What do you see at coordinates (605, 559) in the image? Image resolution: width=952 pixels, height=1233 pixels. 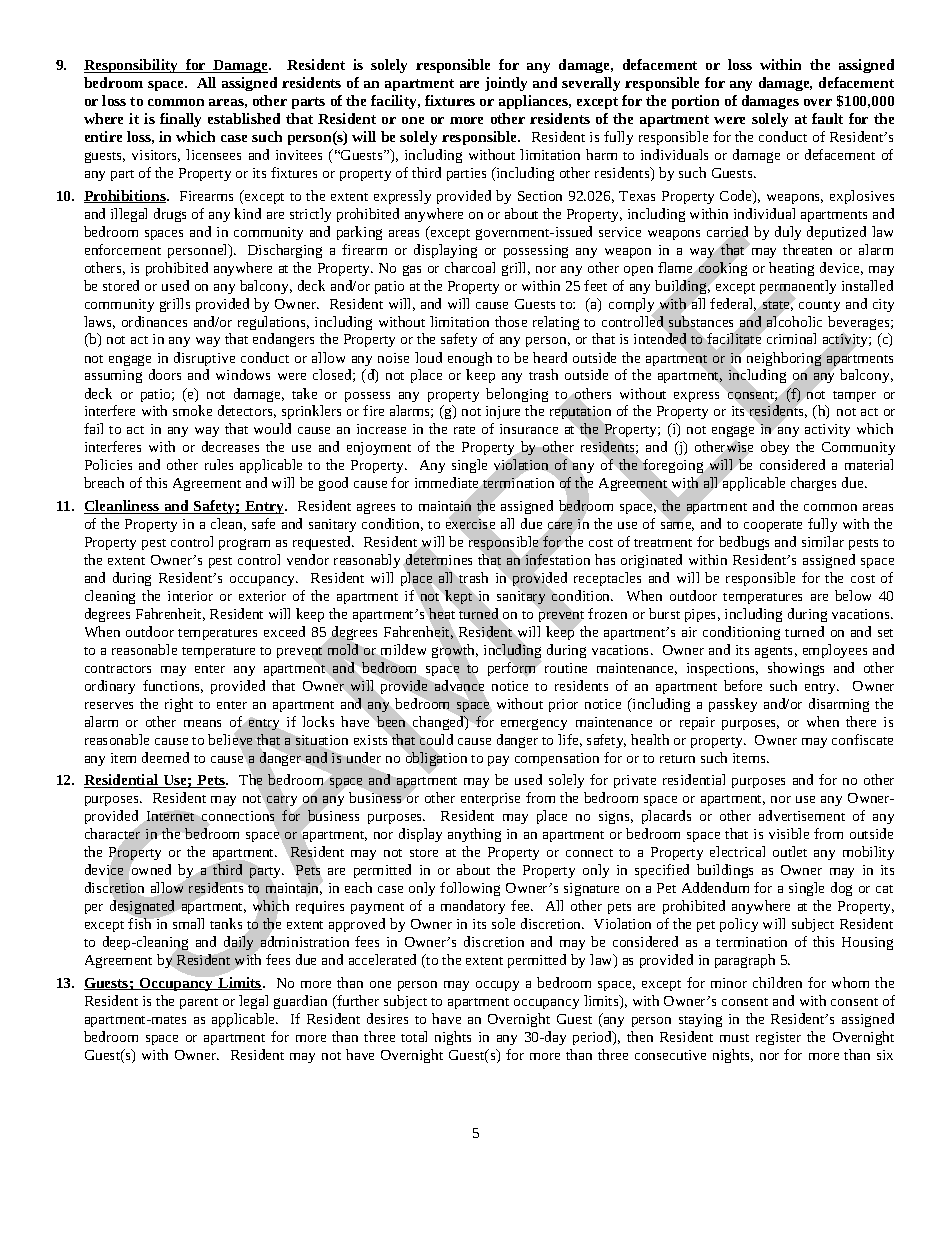 I see `has` at bounding box center [605, 559].
